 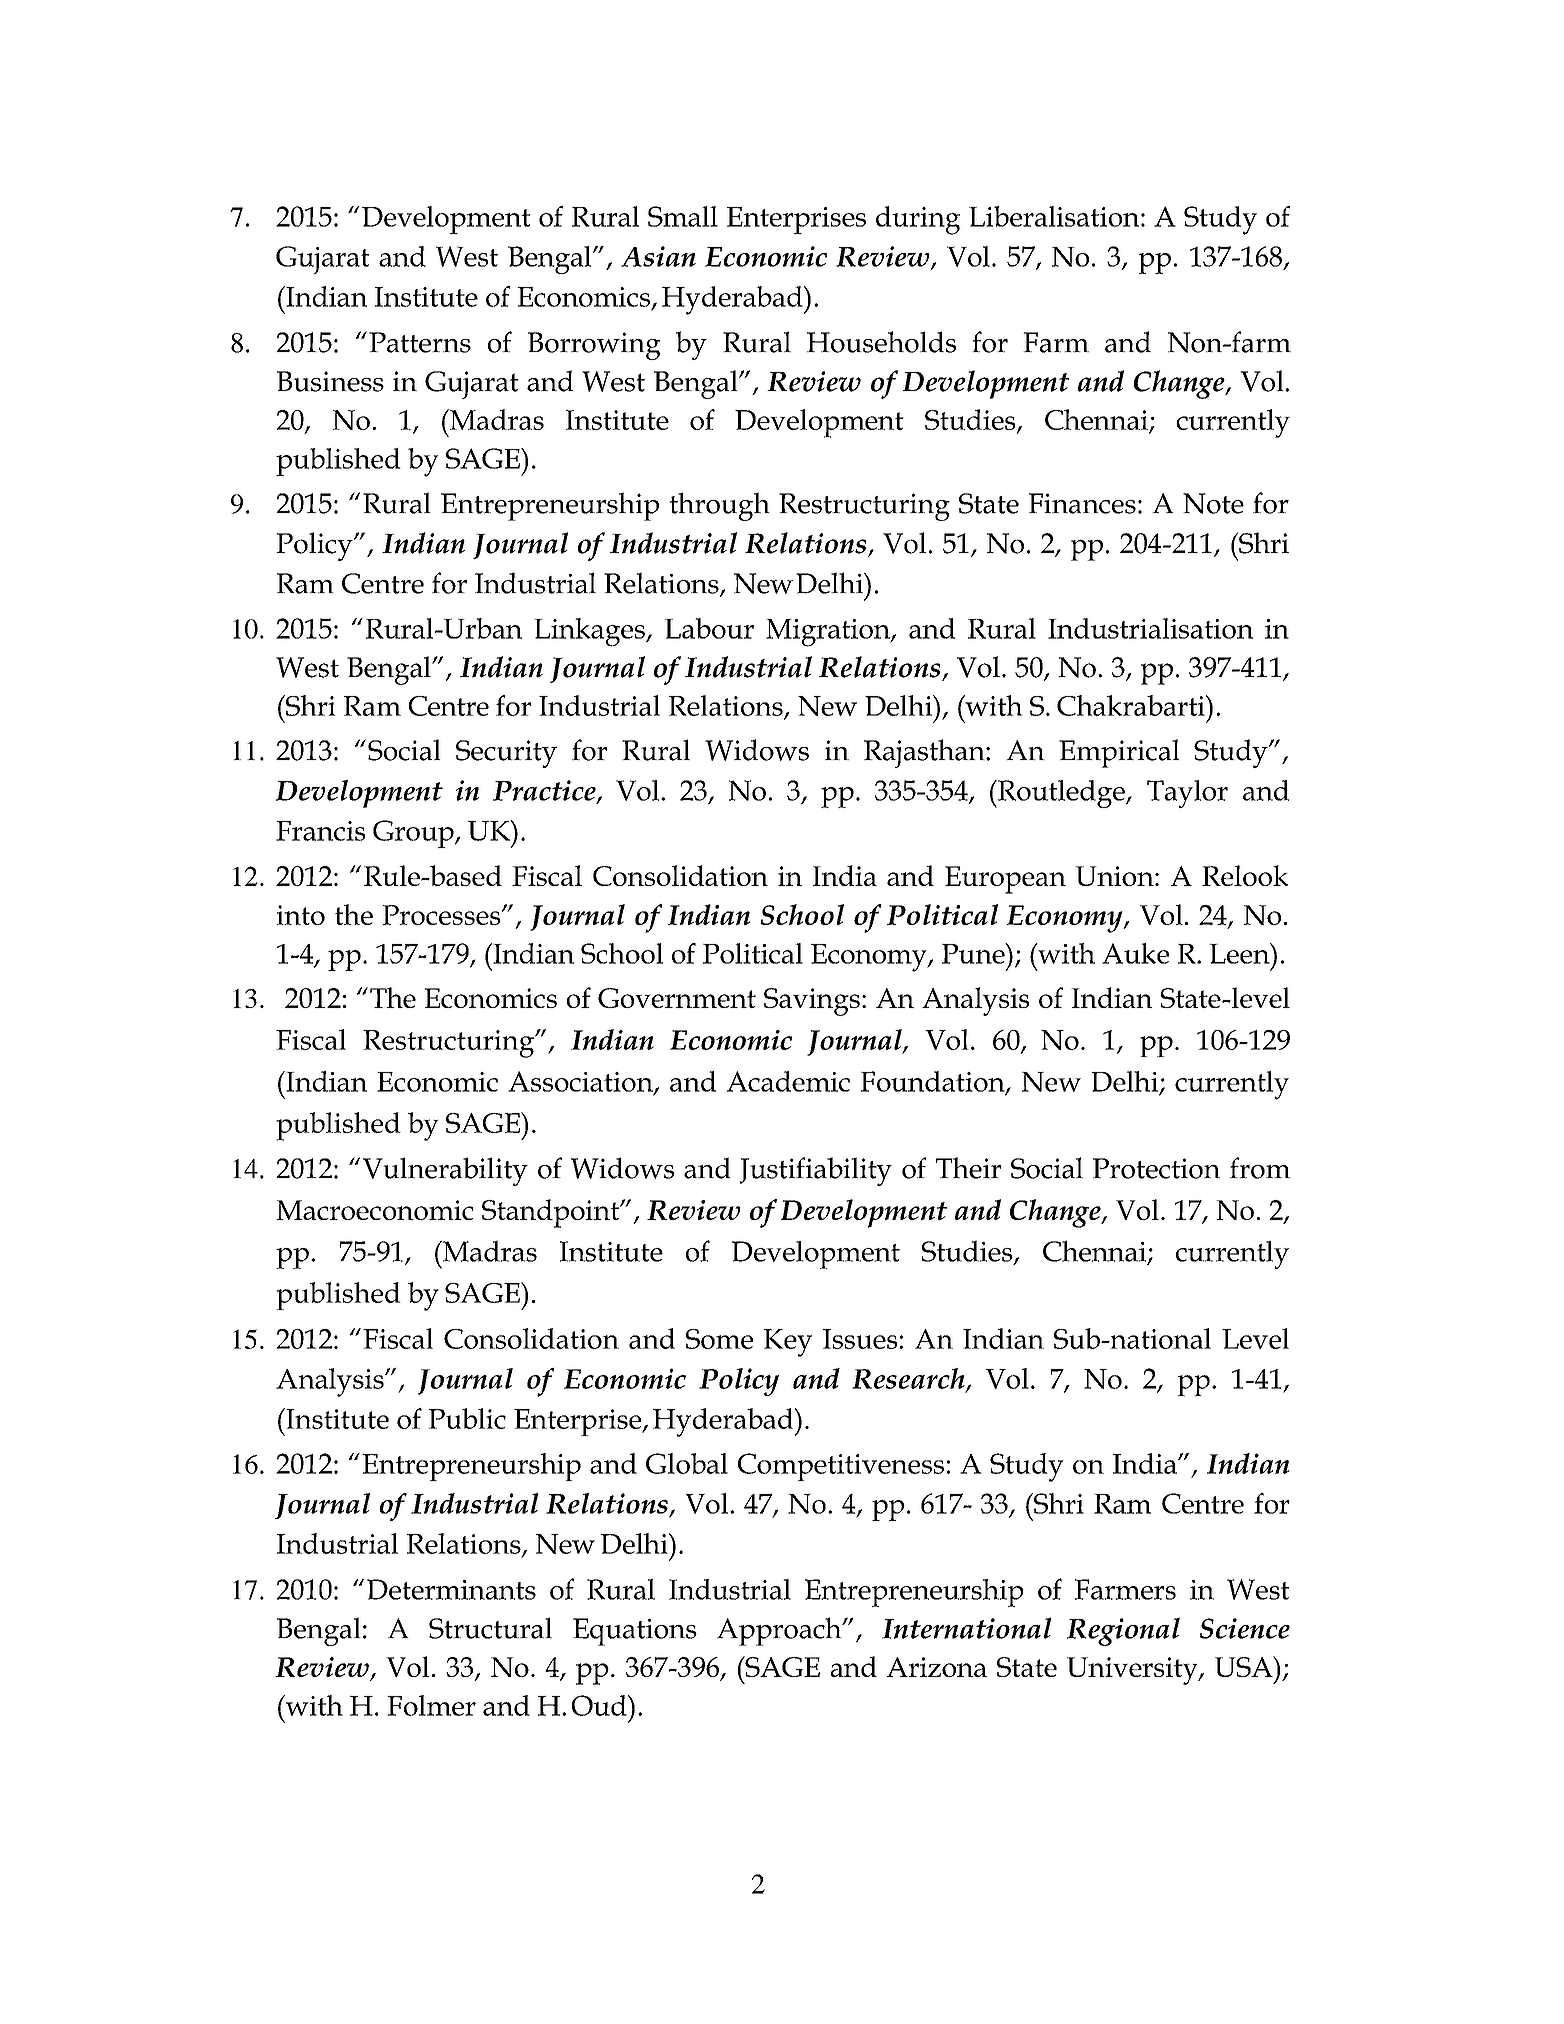 What do you see at coordinates (590, 632) in the screenshot?
I see `Linkages` at bounding box center [590, 632].
